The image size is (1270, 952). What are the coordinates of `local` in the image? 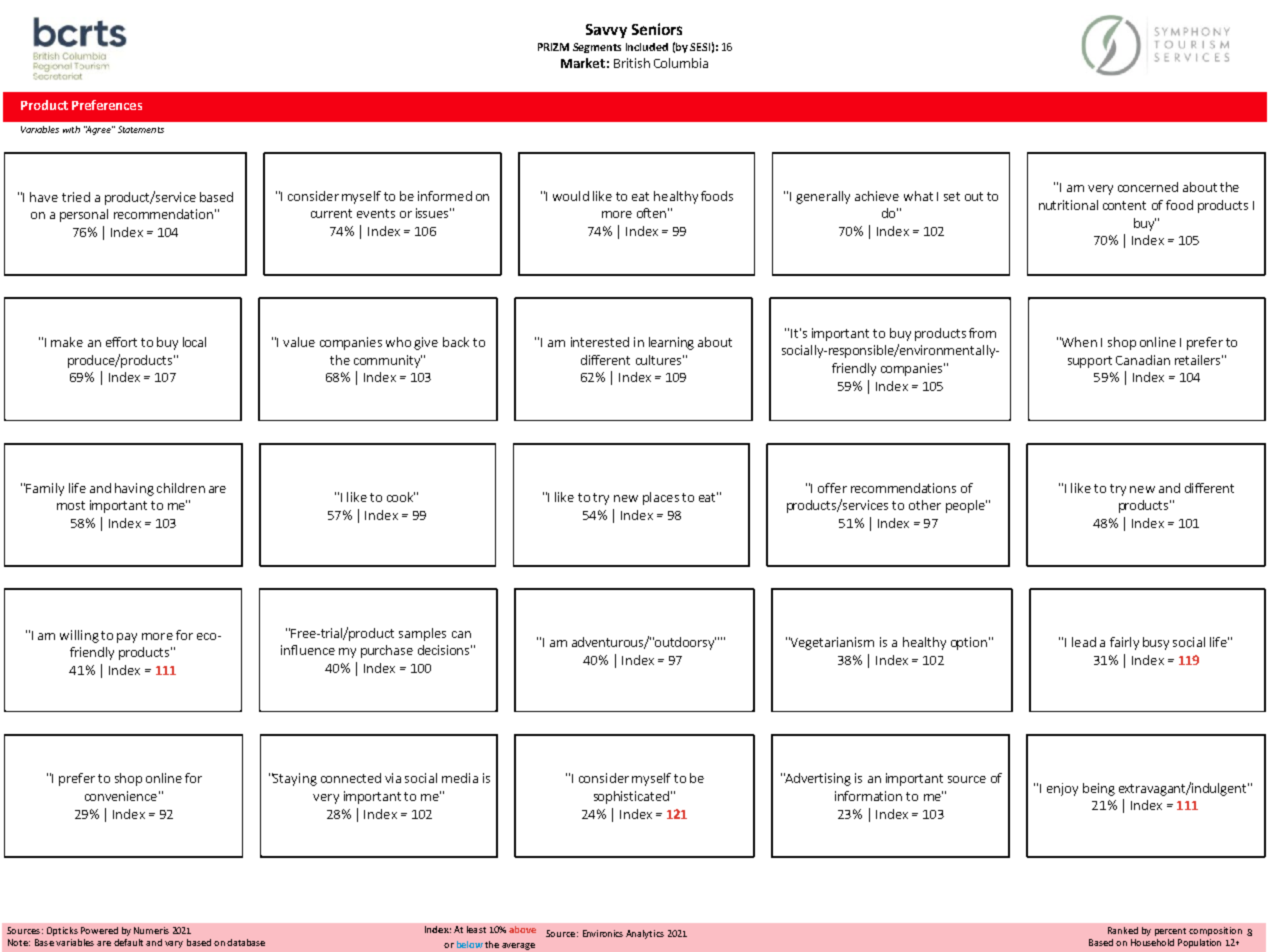 It's located at (194, 342).
